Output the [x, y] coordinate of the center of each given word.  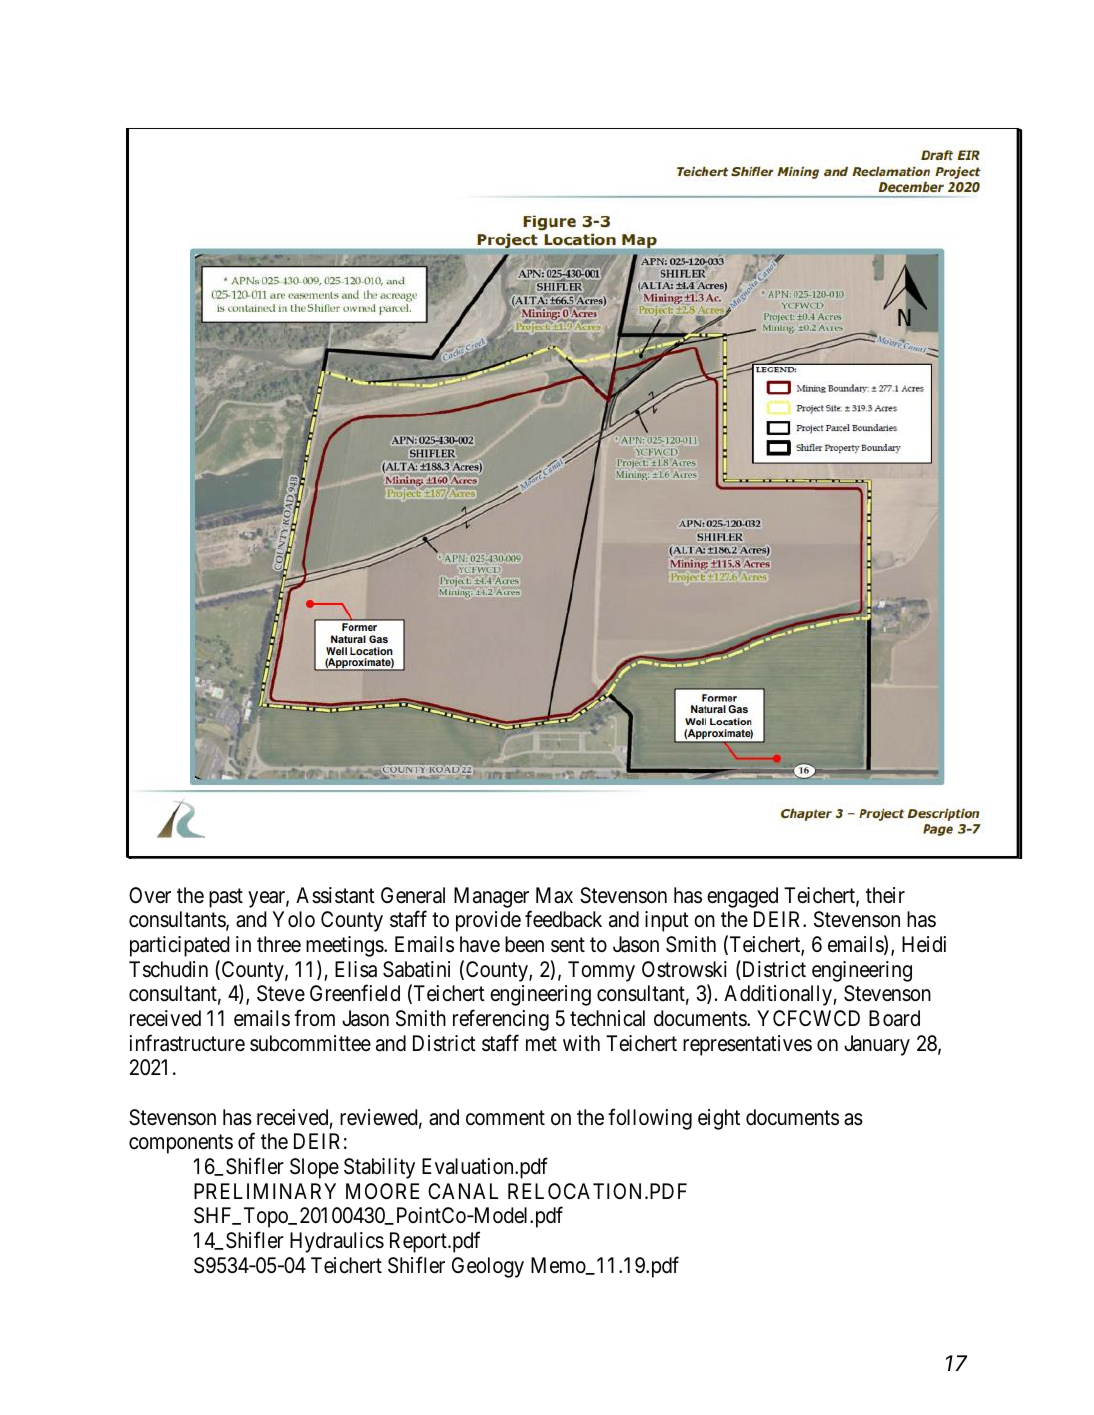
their [885, 895]
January [877, 1045]
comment [505, 1118]
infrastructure [187, 1043]
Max [554, 895]
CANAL [463, 1191]
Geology [488, 1267]
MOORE [383, 1191]
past [226, 898]
